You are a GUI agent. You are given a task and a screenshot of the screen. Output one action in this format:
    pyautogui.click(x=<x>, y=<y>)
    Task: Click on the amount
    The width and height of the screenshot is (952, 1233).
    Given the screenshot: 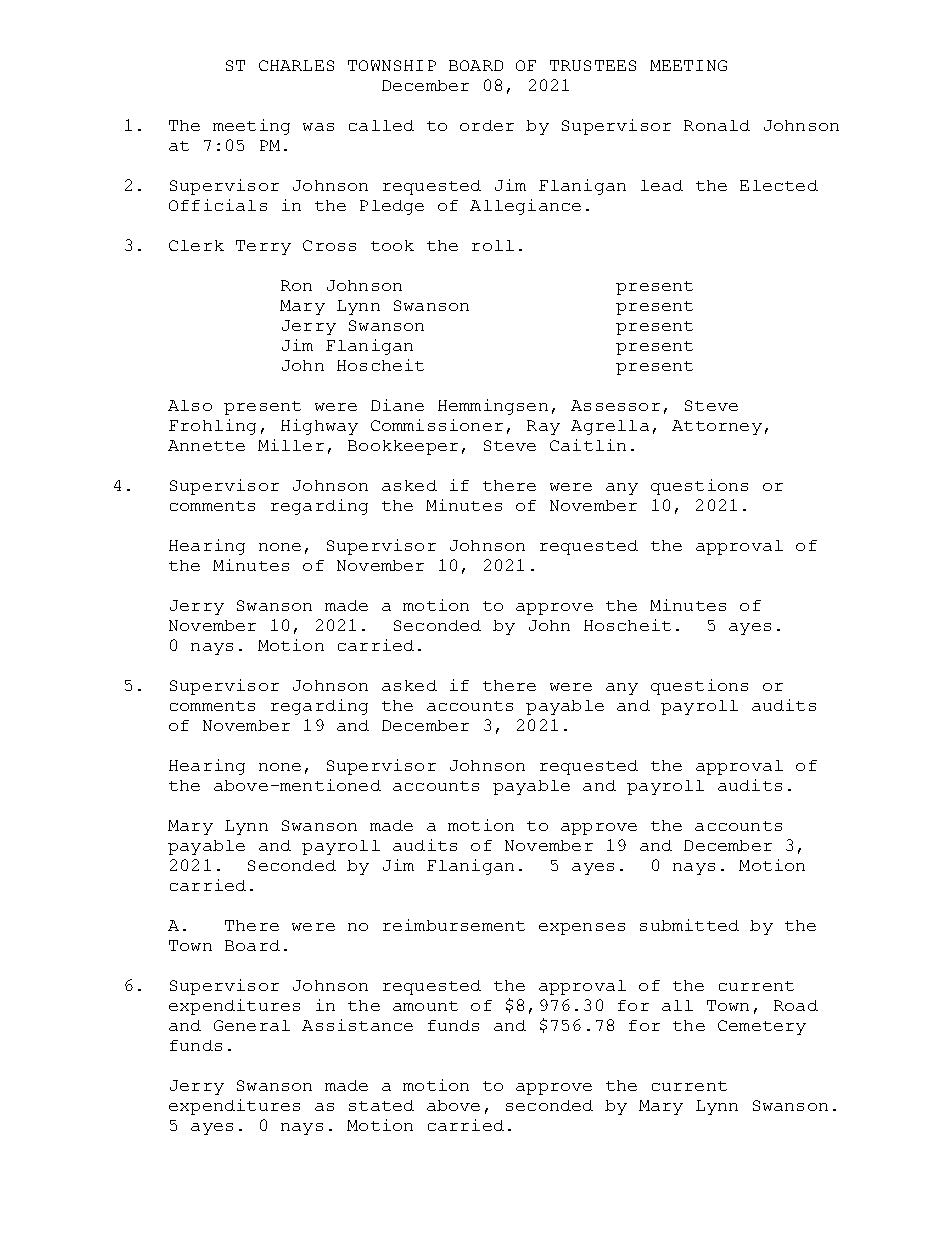 What is the action you would take?
    pyautogui.click(x=425, y=1006)
